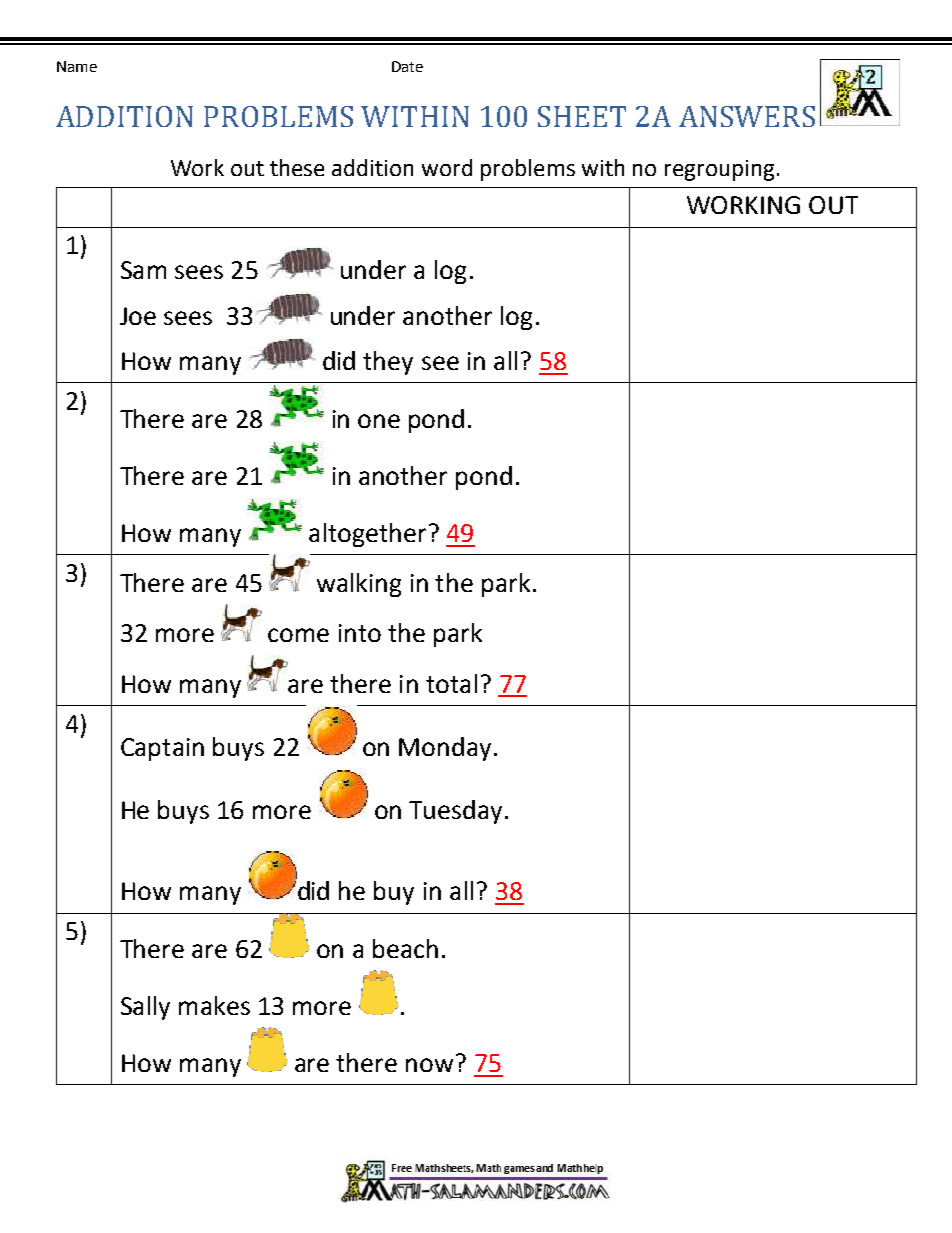 This document has width=952, height=1233. I want to click on walking, so click(359, 585).
